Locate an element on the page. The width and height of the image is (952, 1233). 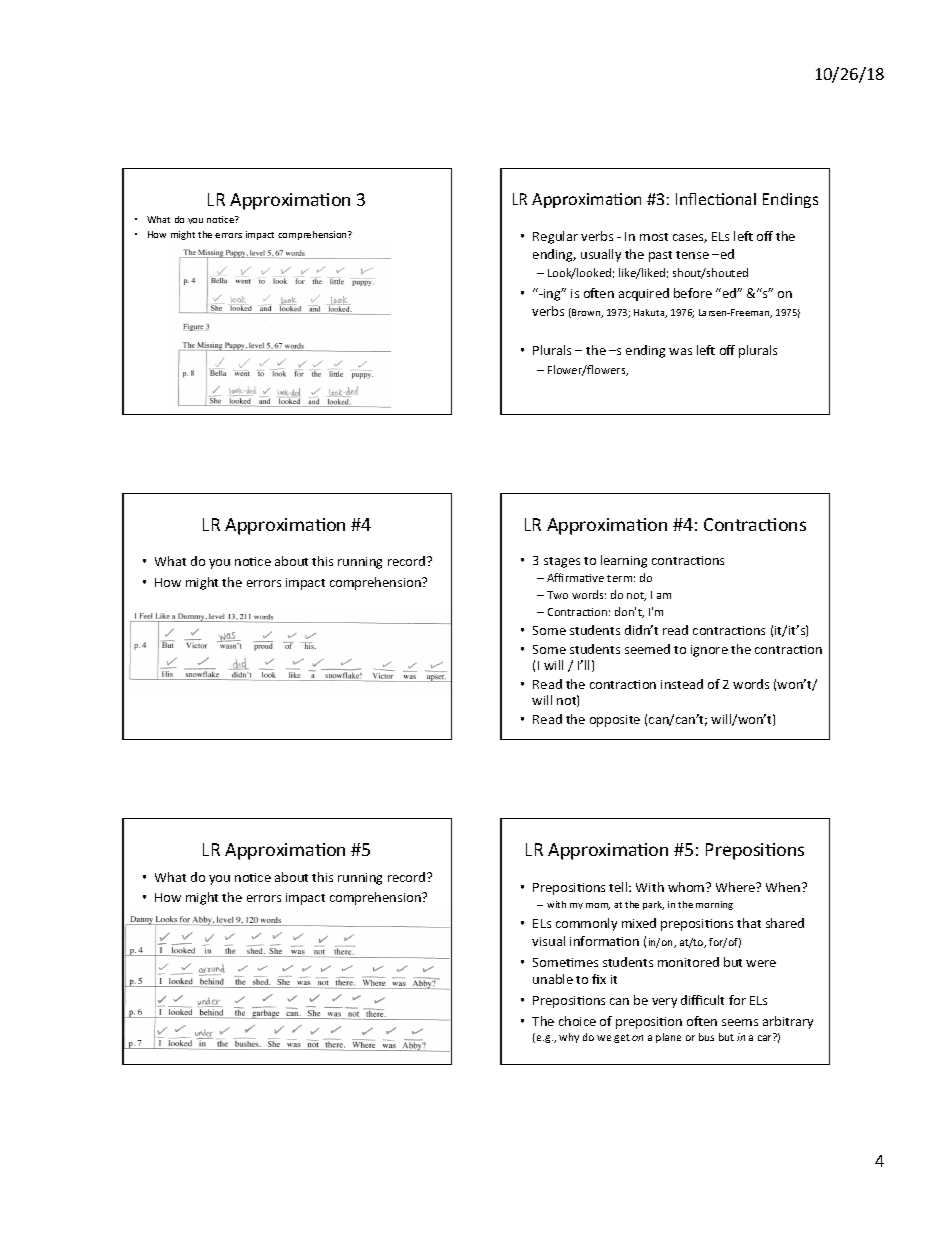
very is located at coordinates (664, 1003).
